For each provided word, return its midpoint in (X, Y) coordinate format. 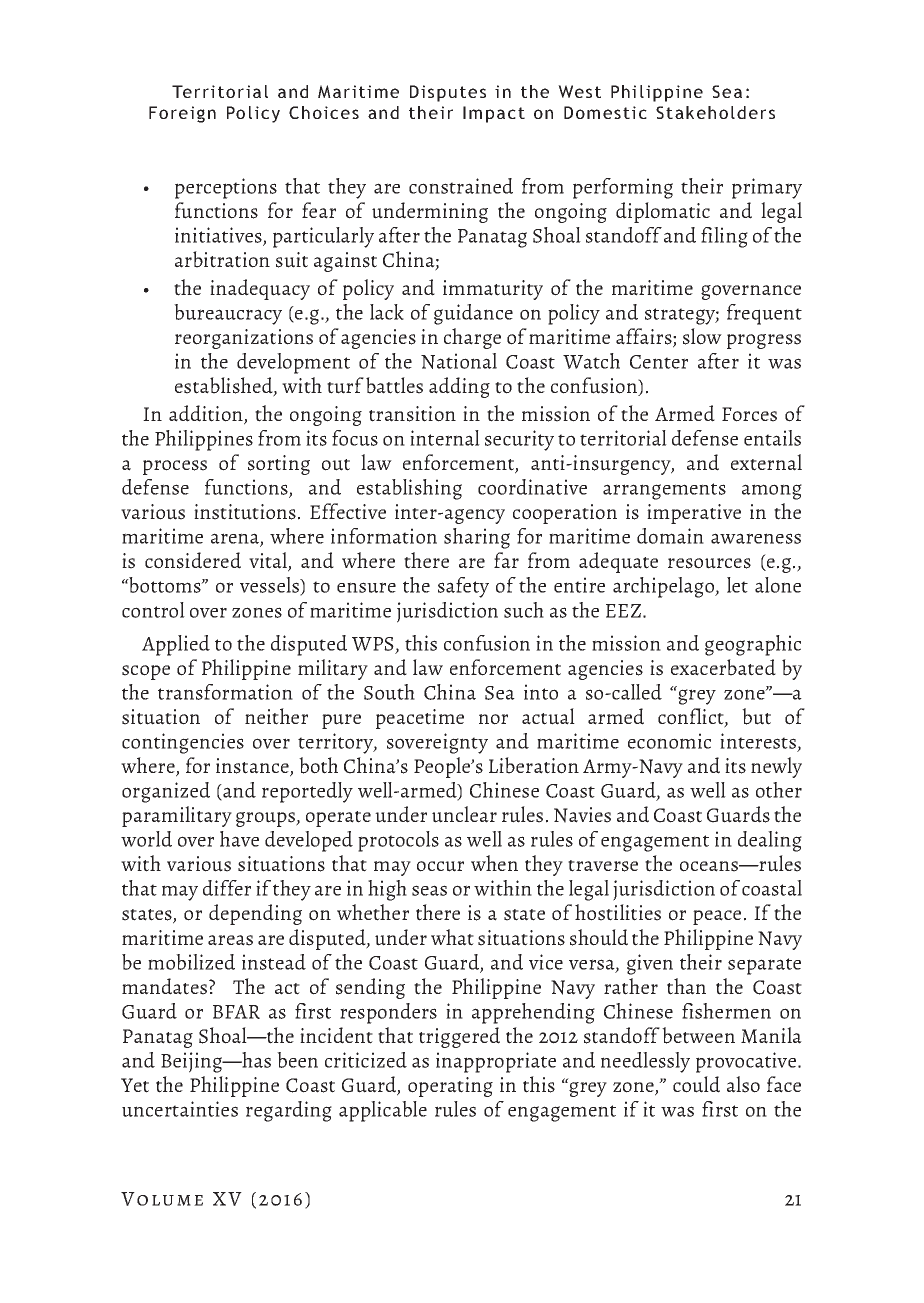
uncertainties (180, 1109)
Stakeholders (715, 112)
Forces (749, 414)
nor (493, 719)
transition (412, 414)
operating (450, 1087)
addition (207, 414)
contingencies (183, 743)
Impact (494, 114)
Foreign (182, 114)
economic (669, 741)
